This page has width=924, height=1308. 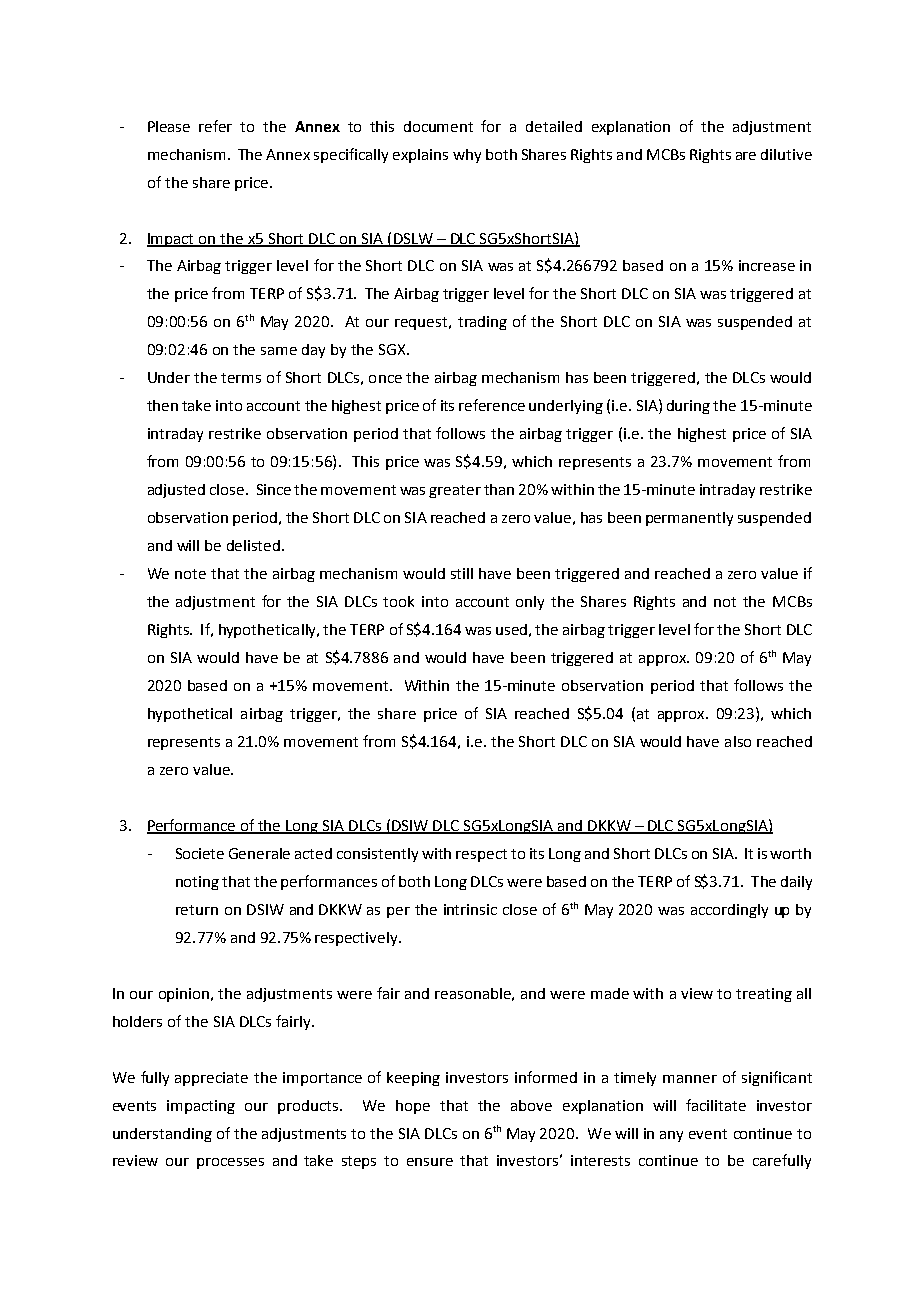 I want to click on why, so click(x=467, y=156).
